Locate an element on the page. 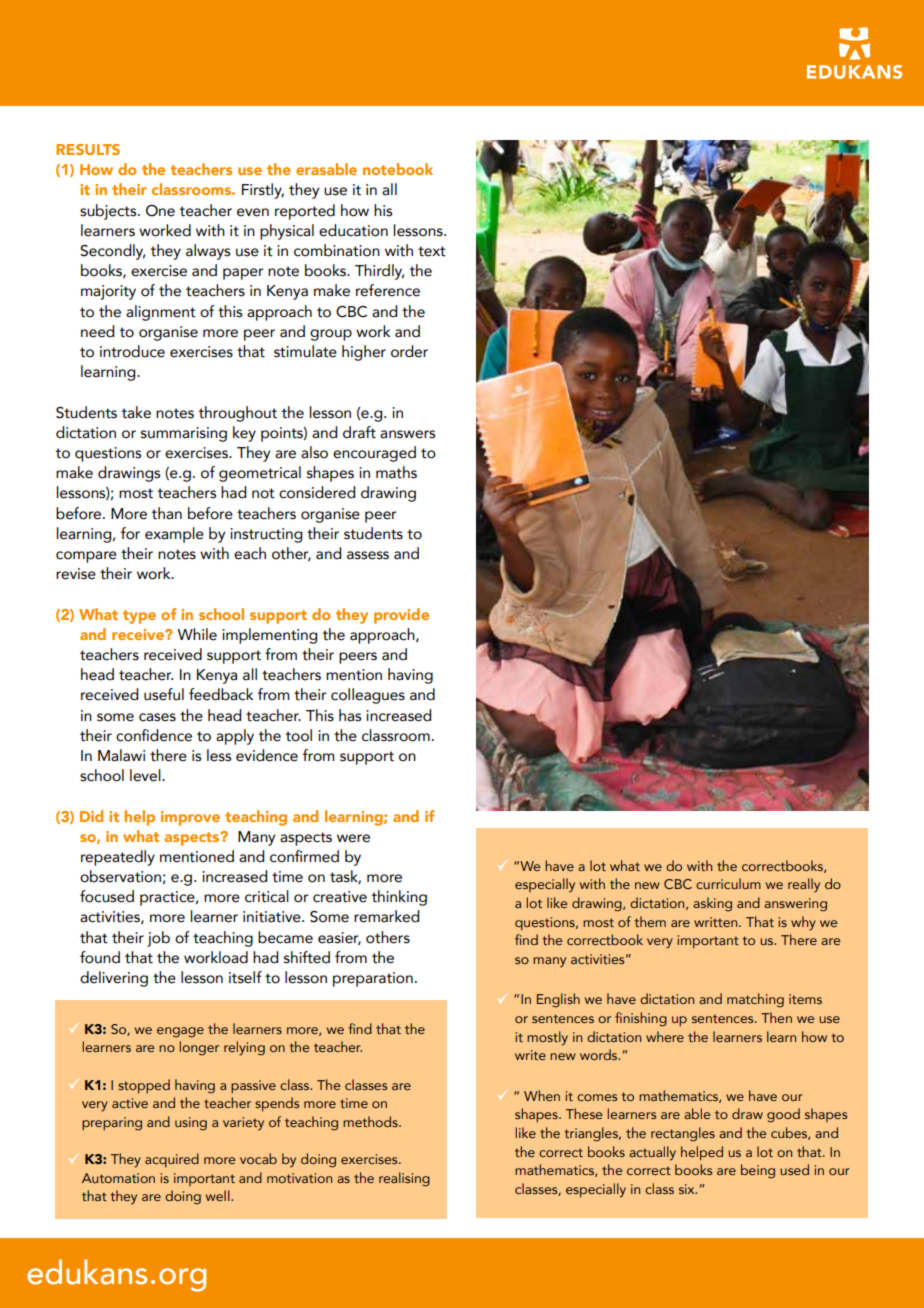 This document has height=1308, width=924. written is located at coordinates (717, 922).
